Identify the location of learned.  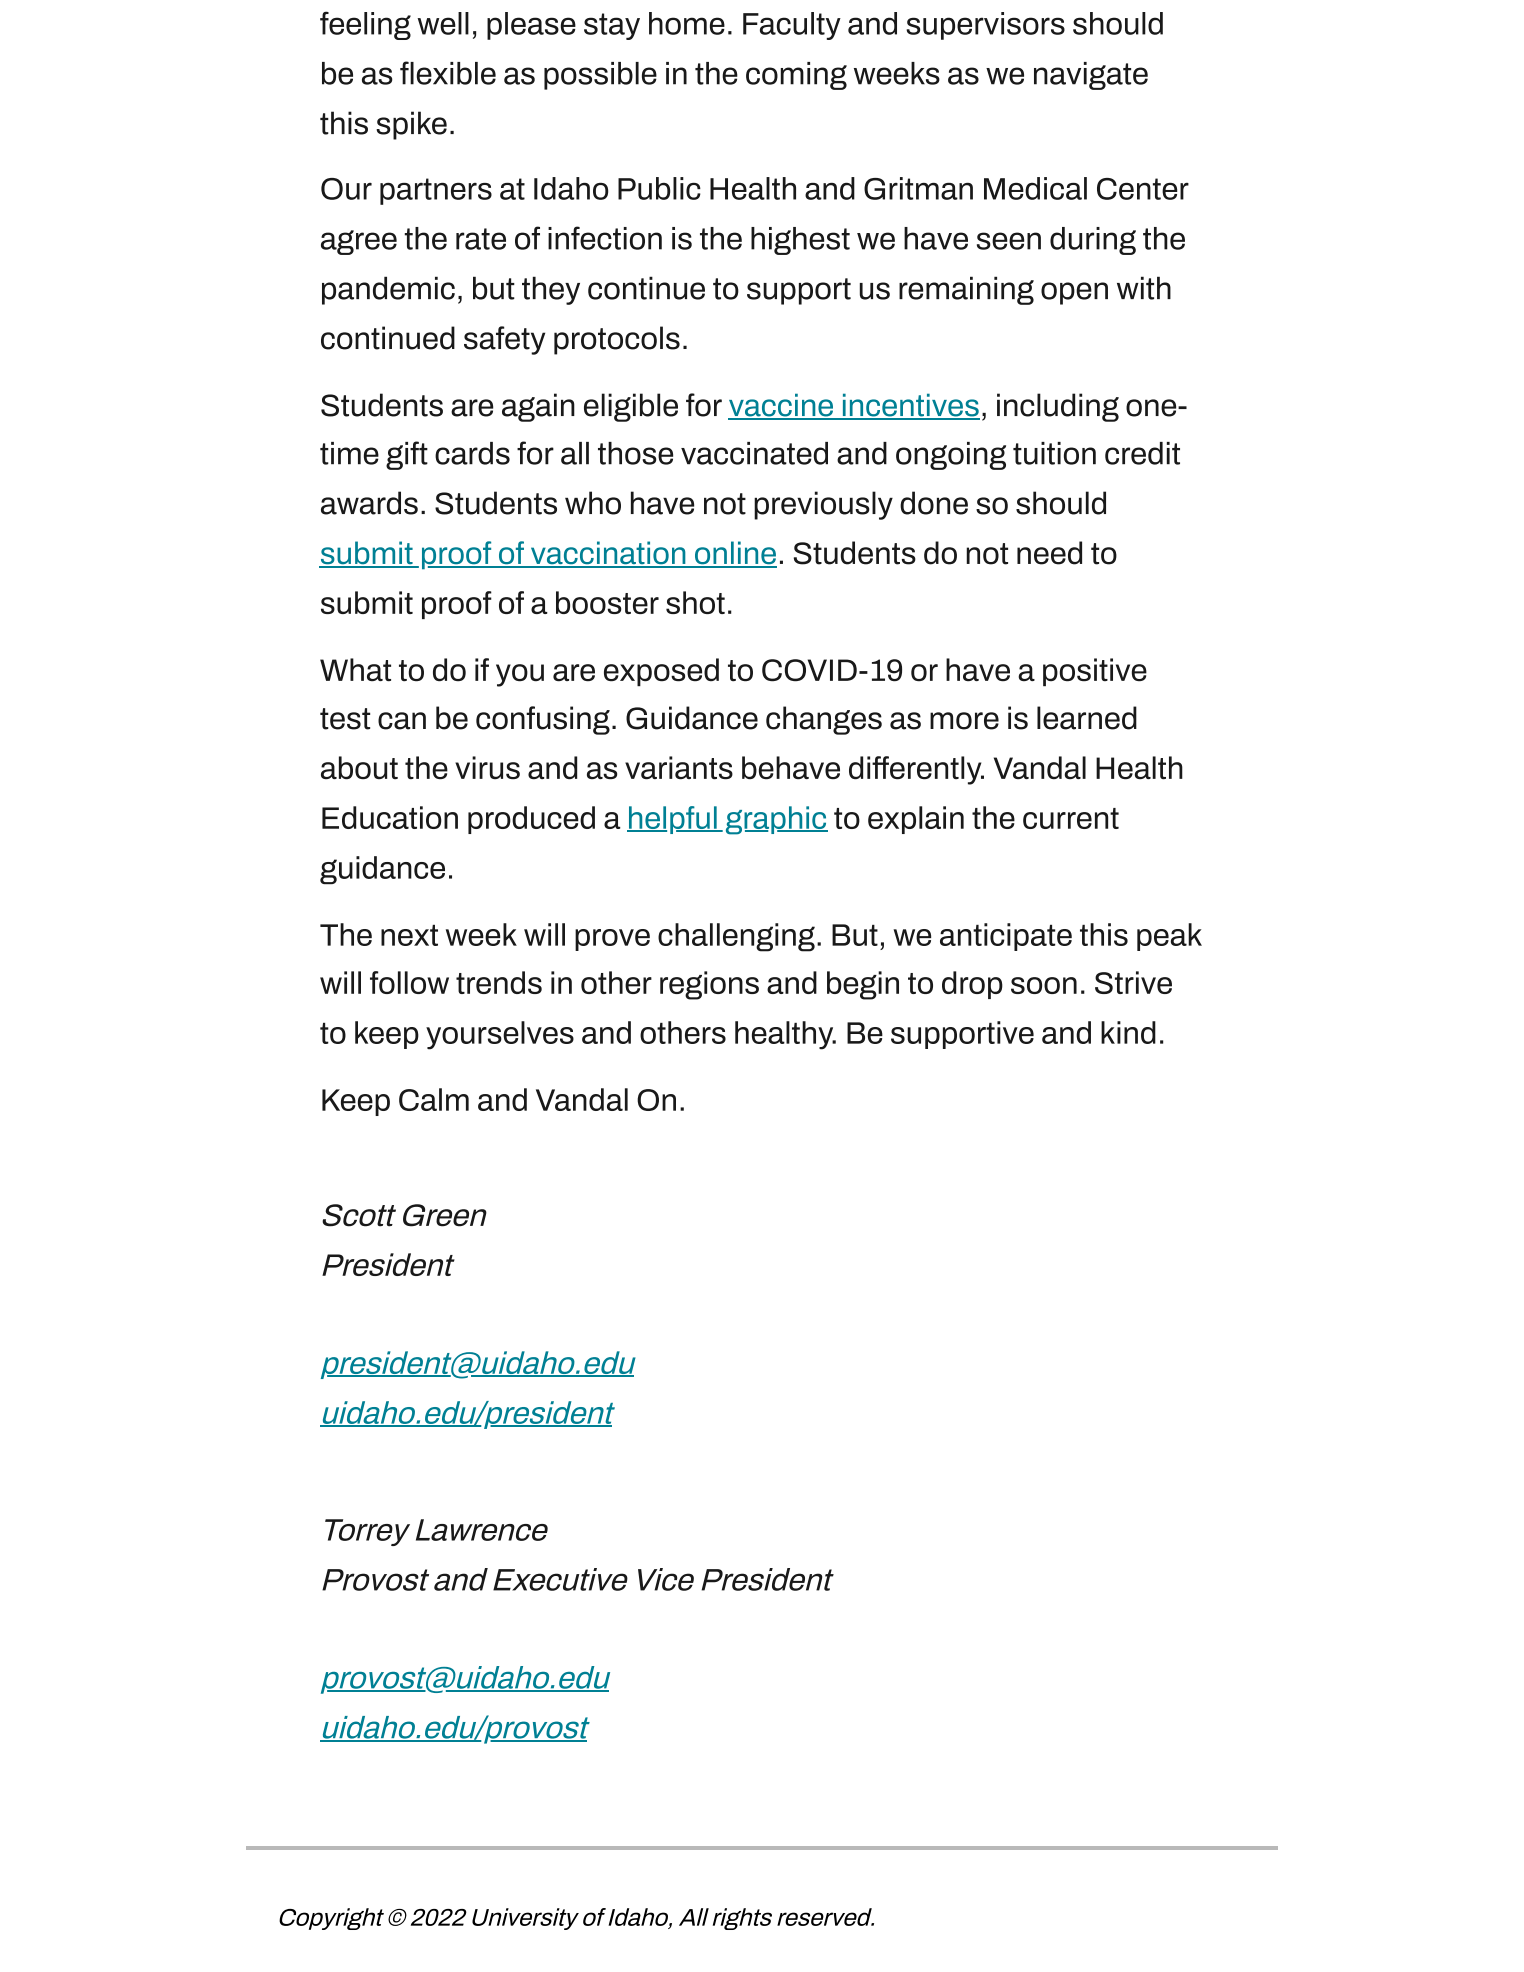
(1087, 718).
